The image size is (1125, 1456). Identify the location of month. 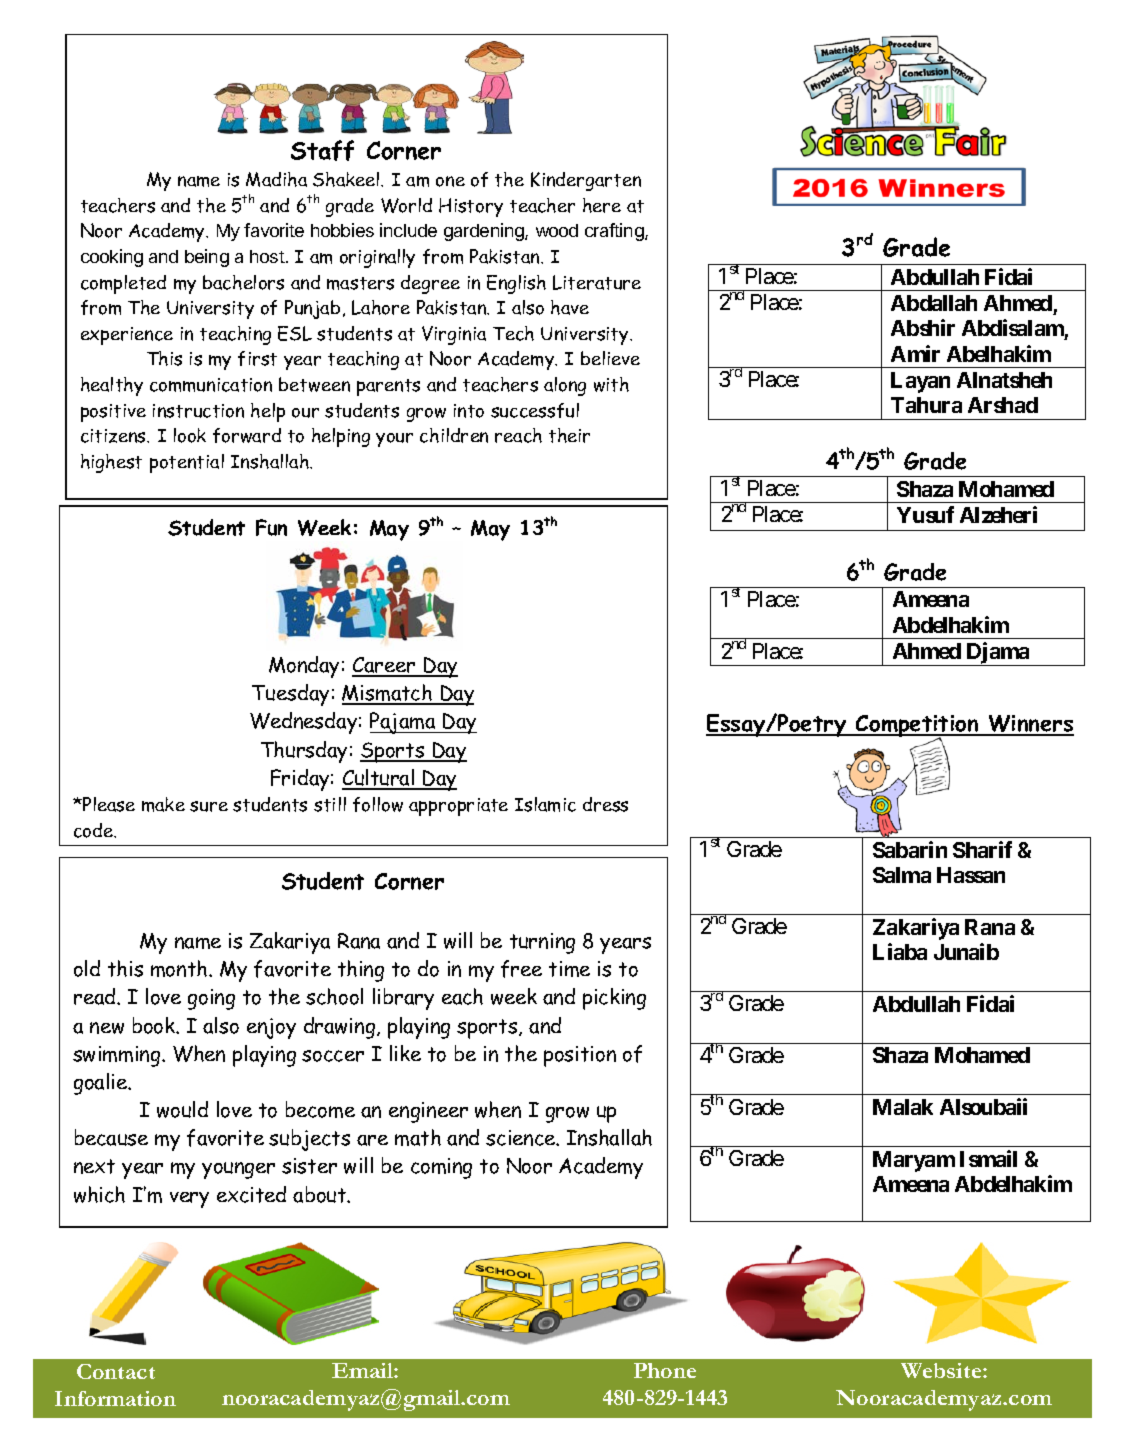
(180, 968).
